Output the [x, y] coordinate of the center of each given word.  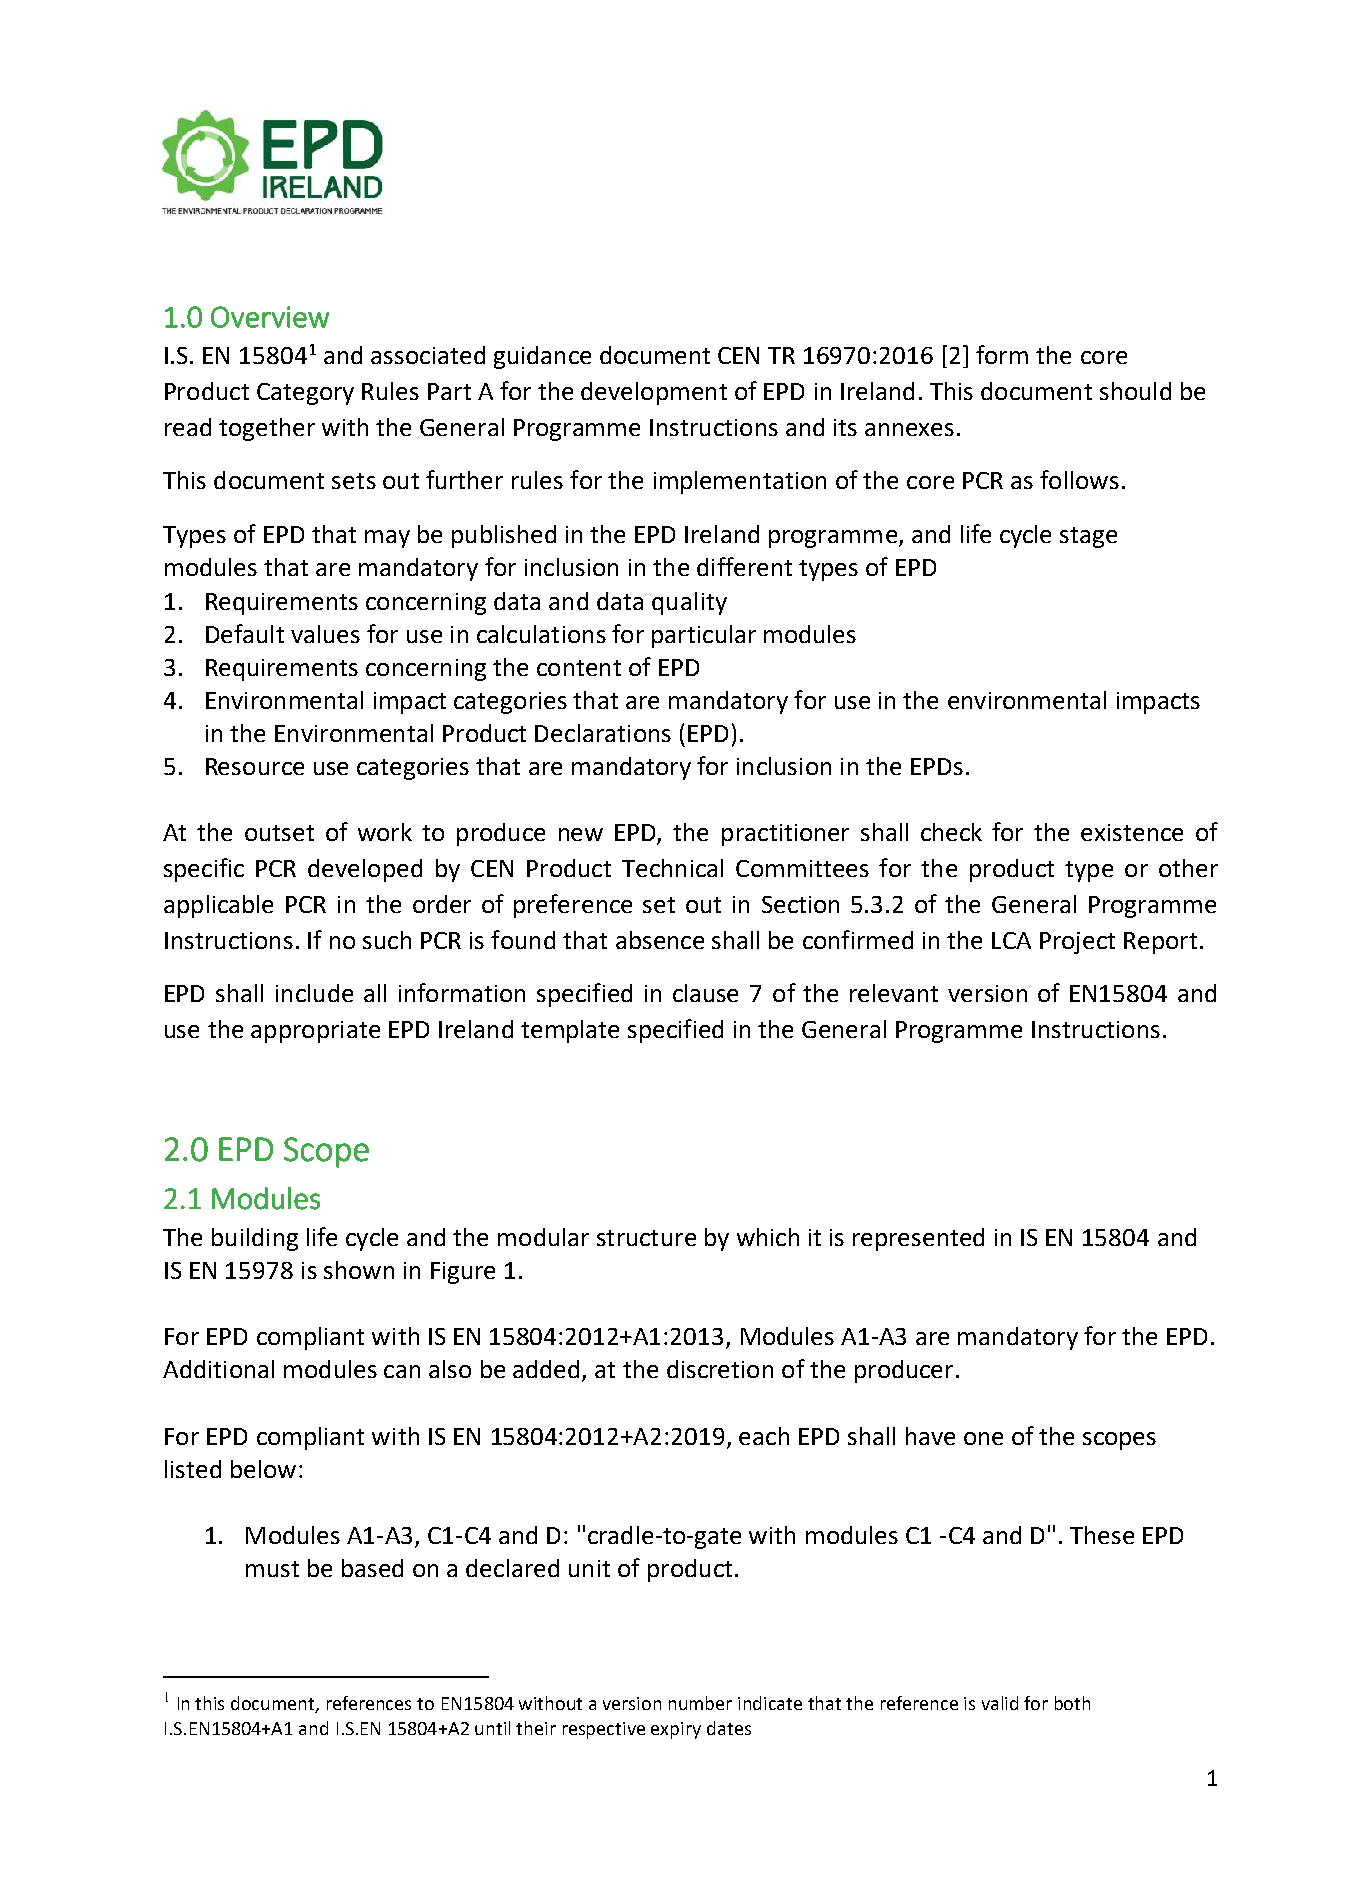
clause [705, 993]
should [1135, 391]
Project [1077, 943]
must [272, 1569]
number [700, 1703]
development [654, 393]
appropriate [315, 1032]
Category [305, 394]
